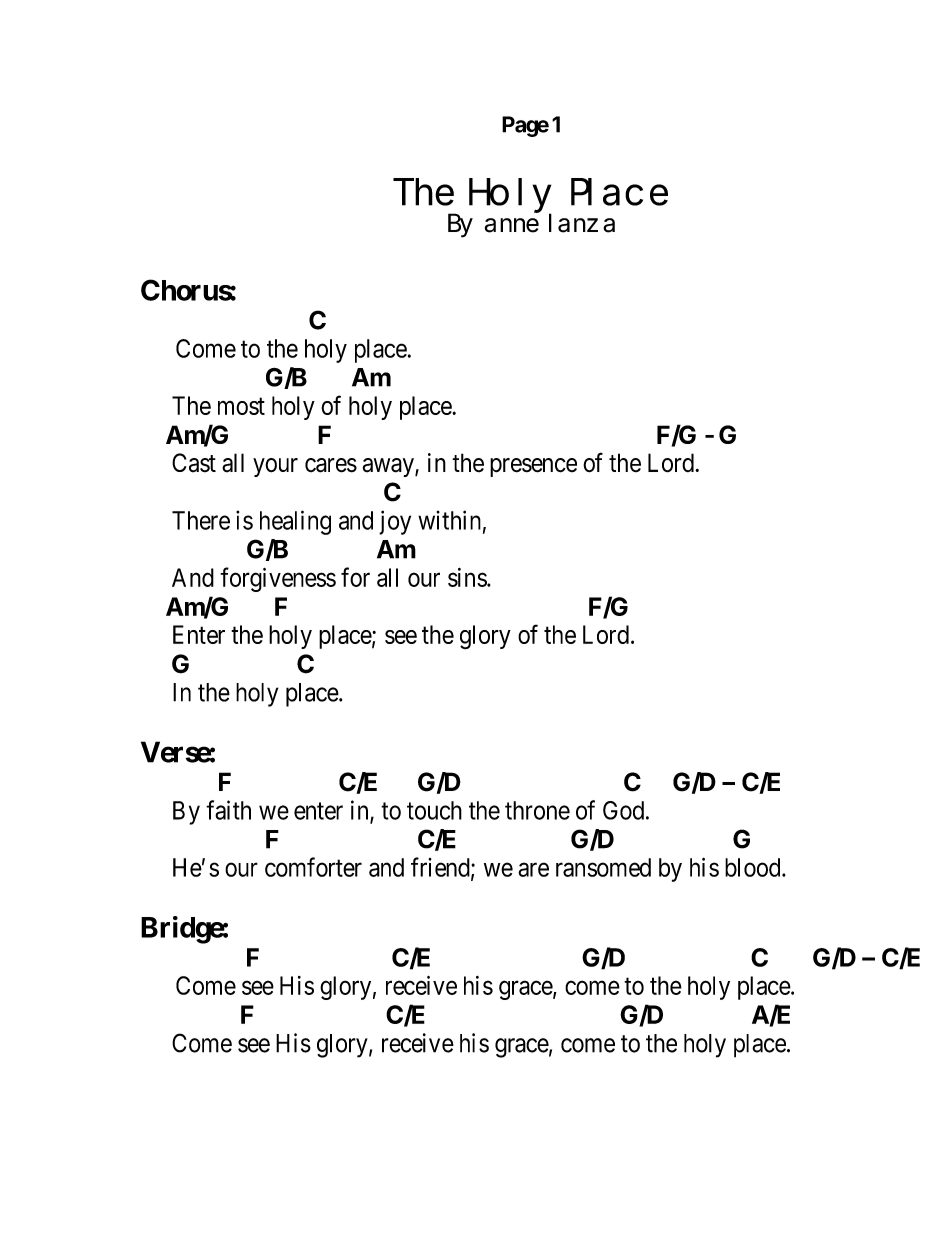  Describe the element at coordinates (434, 810) in the page. I see `touch` at that location.
